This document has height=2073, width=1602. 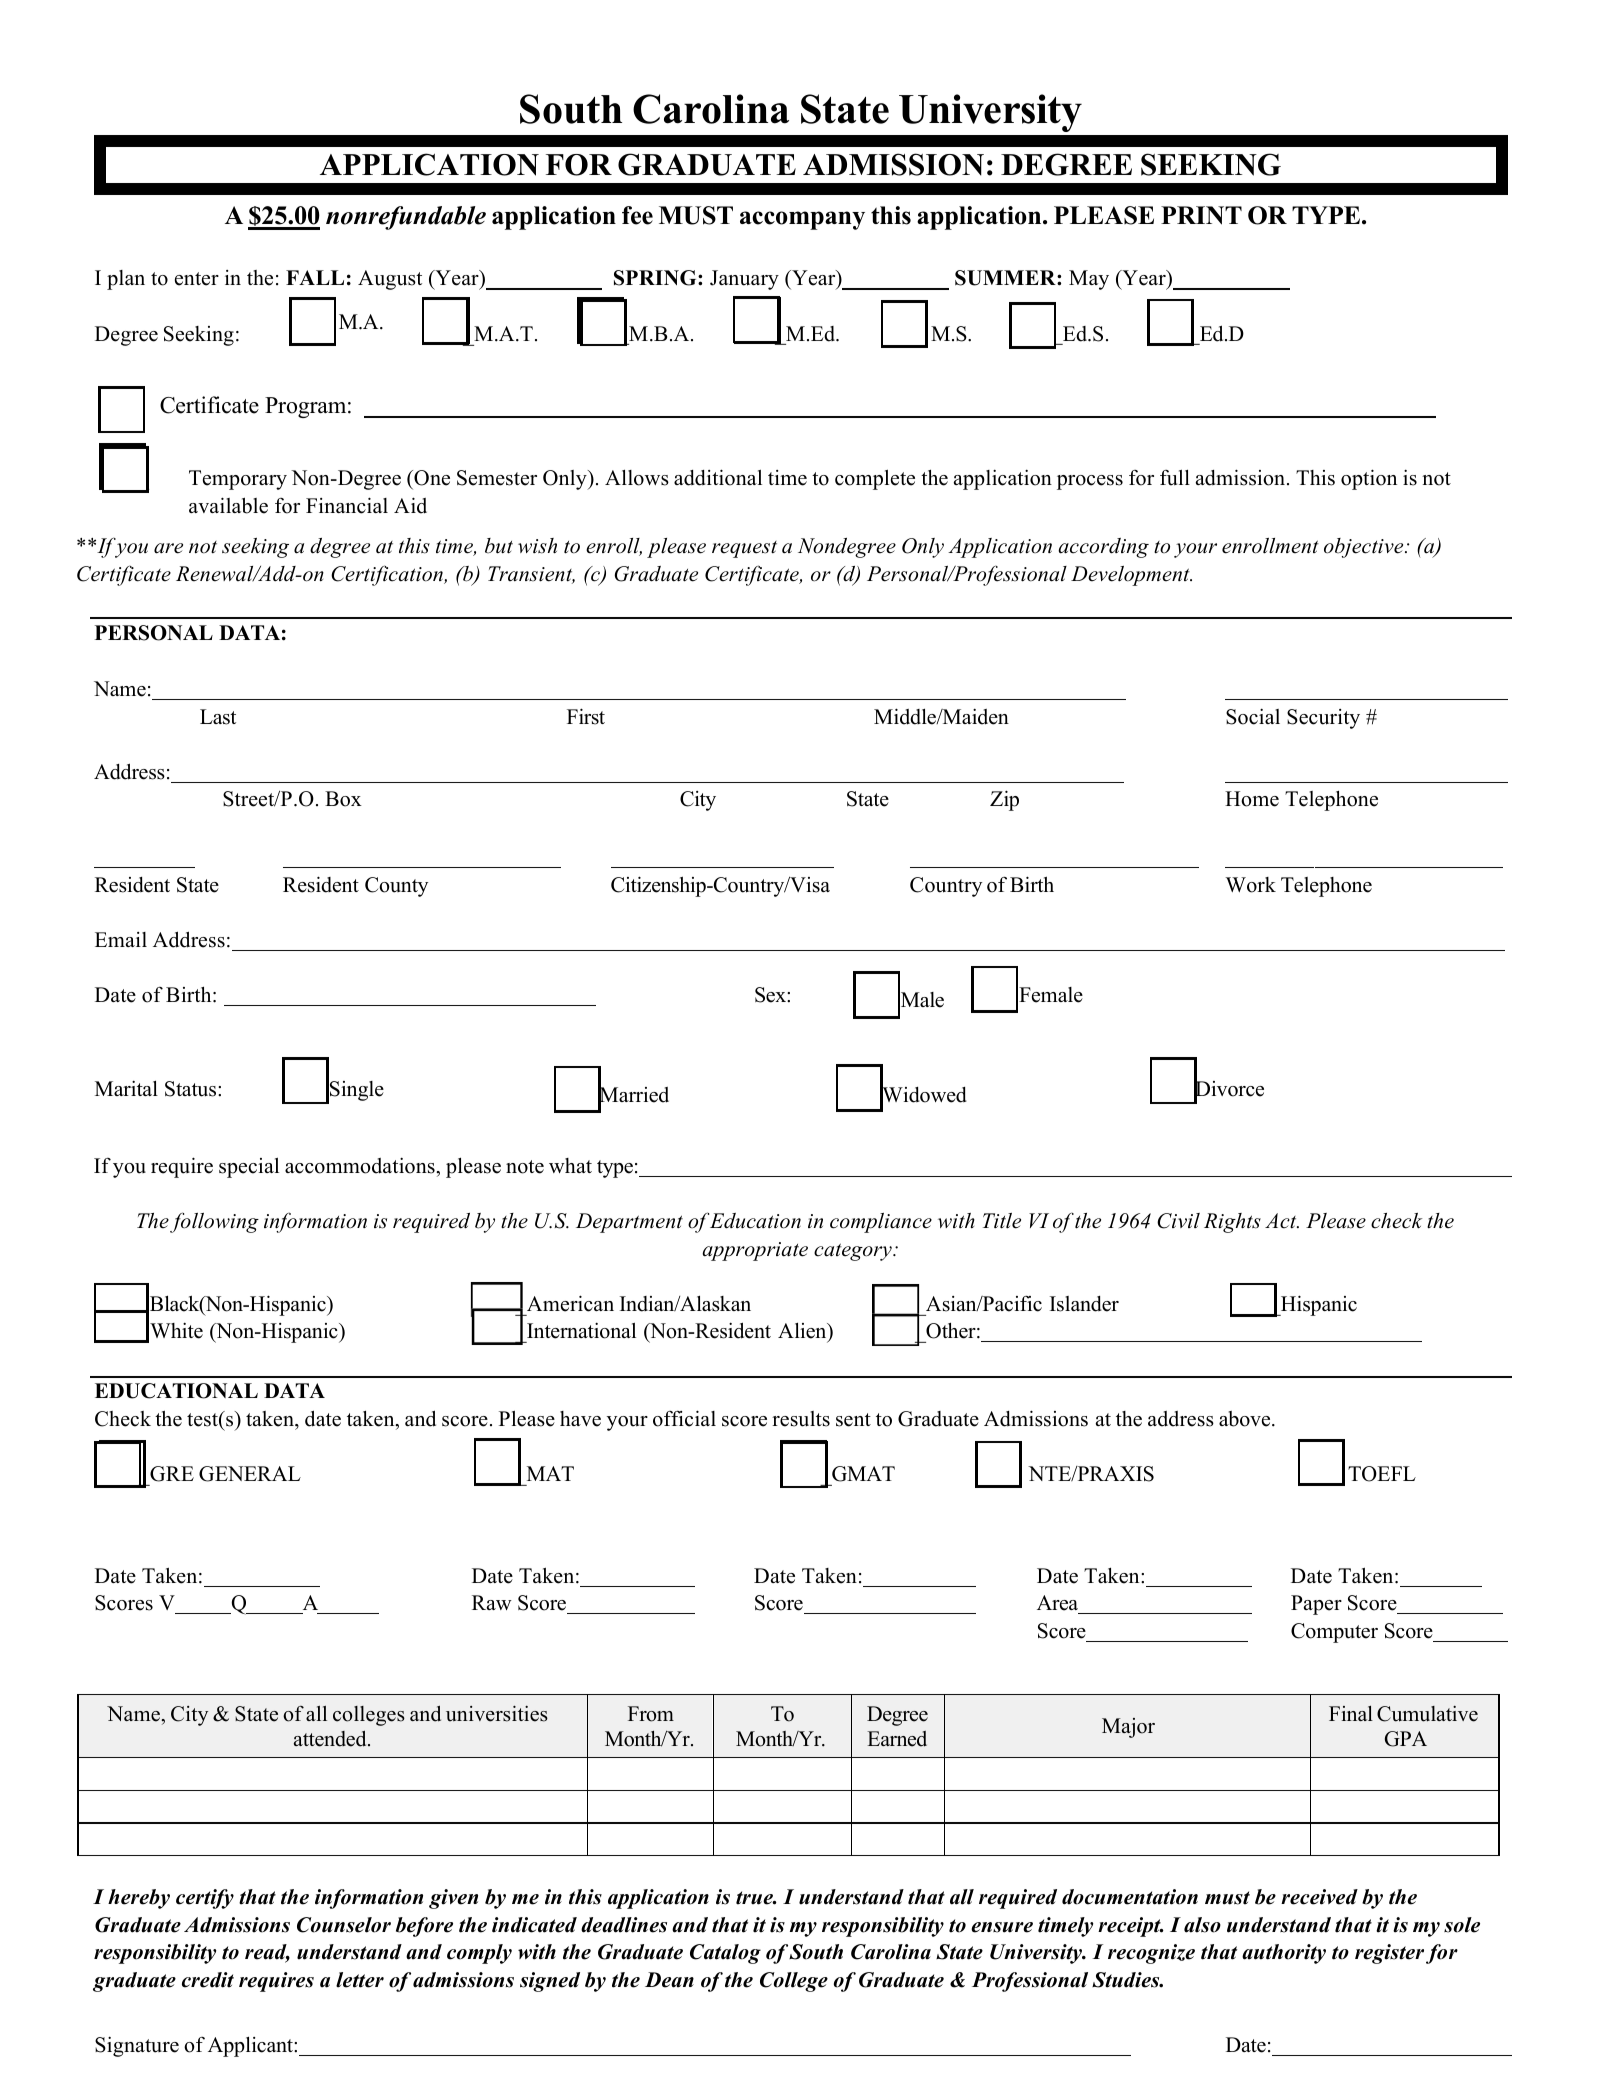 What do you see at coordinates (208, 1980) in the document?
I see `credit` at bounding box center [208, 1980].
